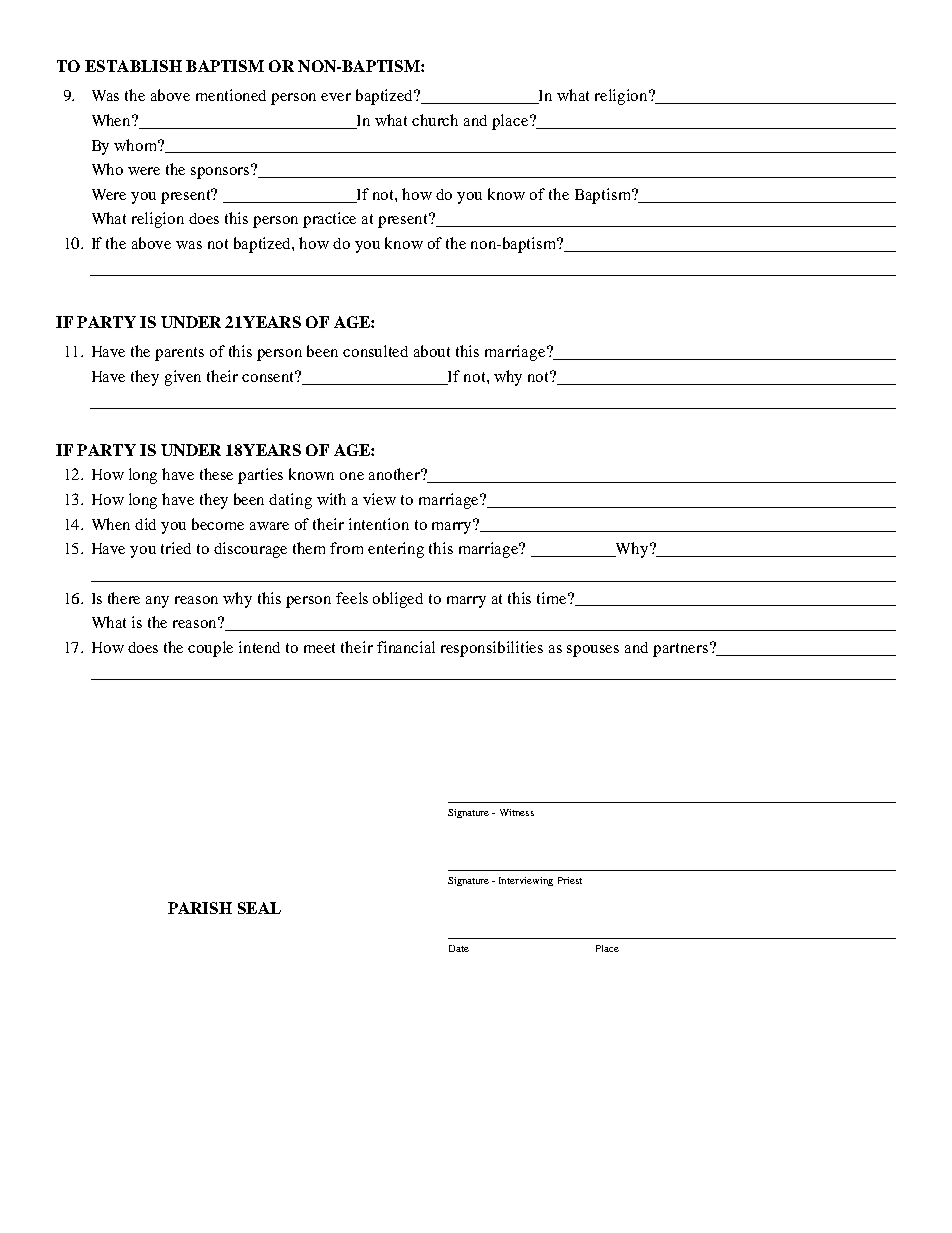  I want to click on church, so click(435, 120).
